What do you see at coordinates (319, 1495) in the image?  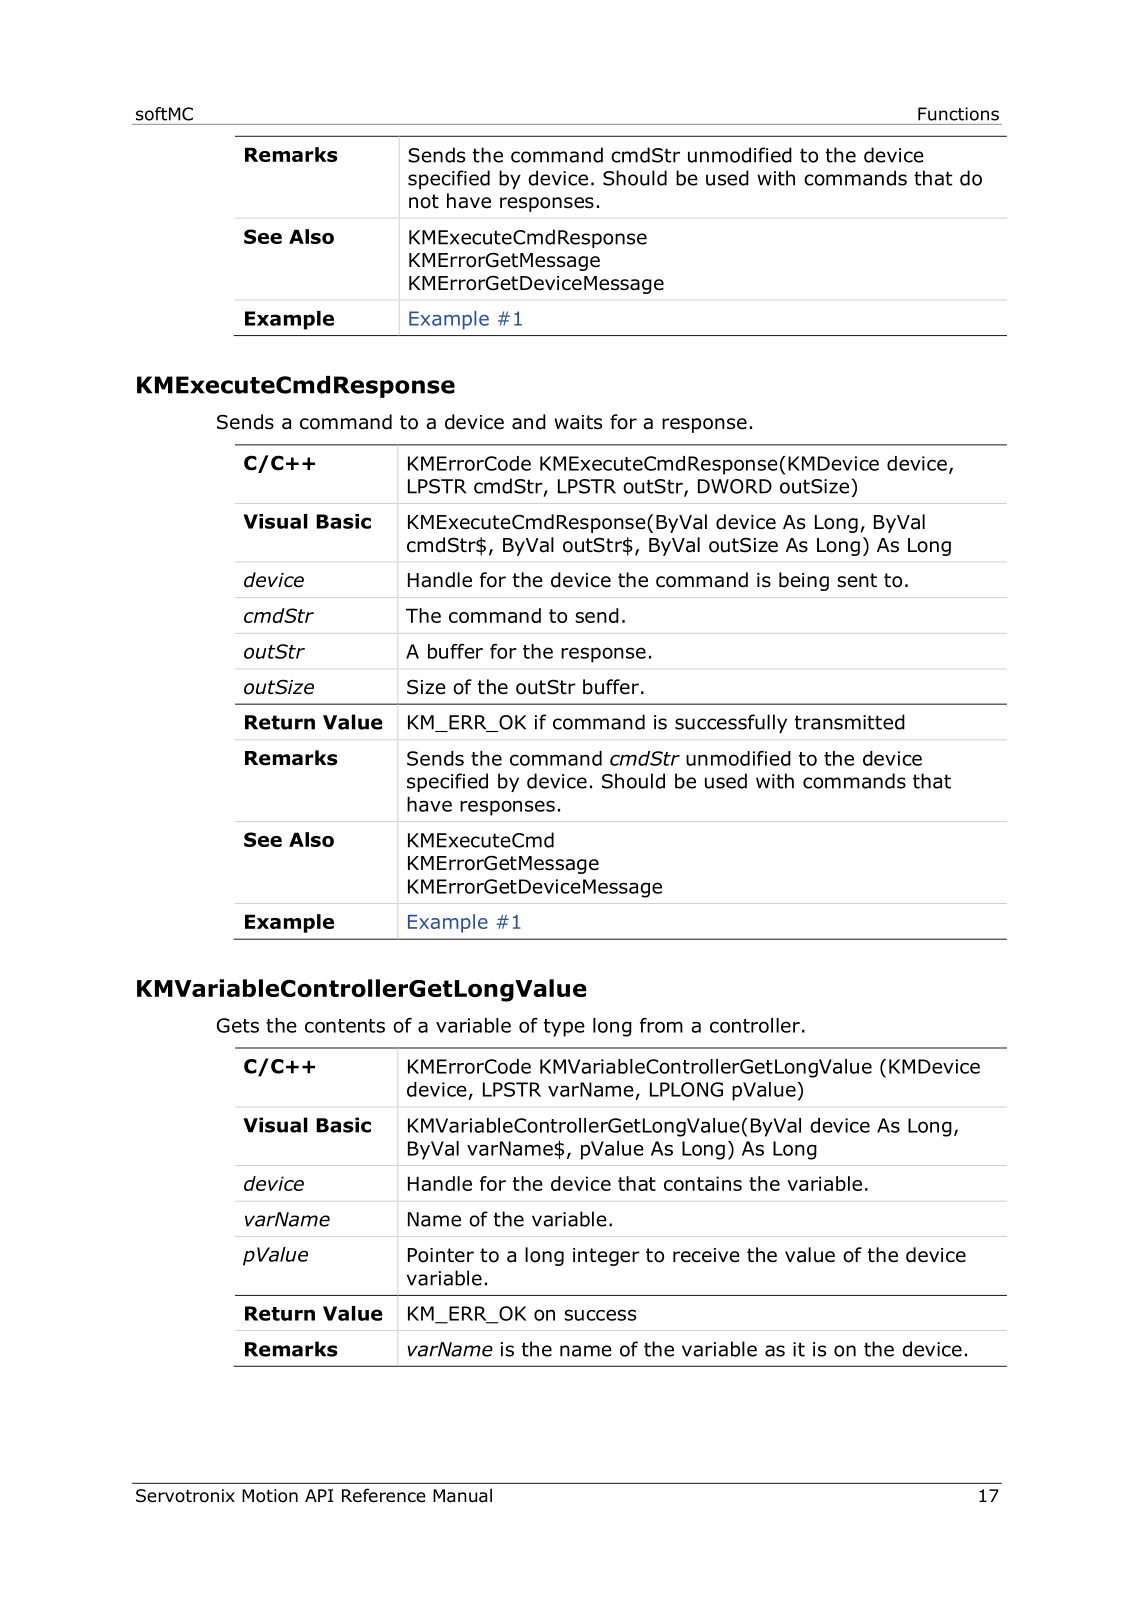 I see `API` at bounding box center [319, 1495].
